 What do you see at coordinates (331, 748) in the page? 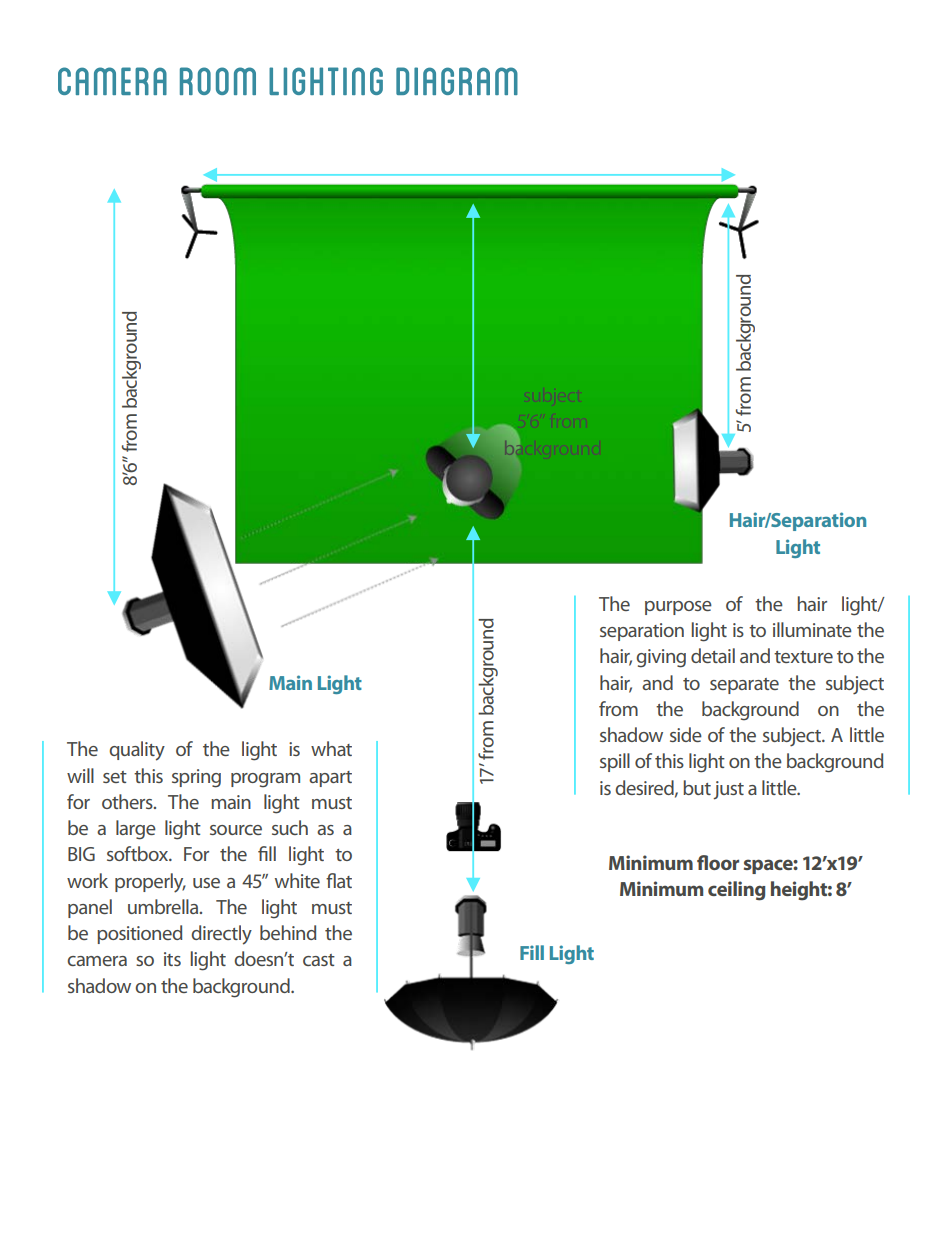
I see `what` at bounding box center [331, 748].
